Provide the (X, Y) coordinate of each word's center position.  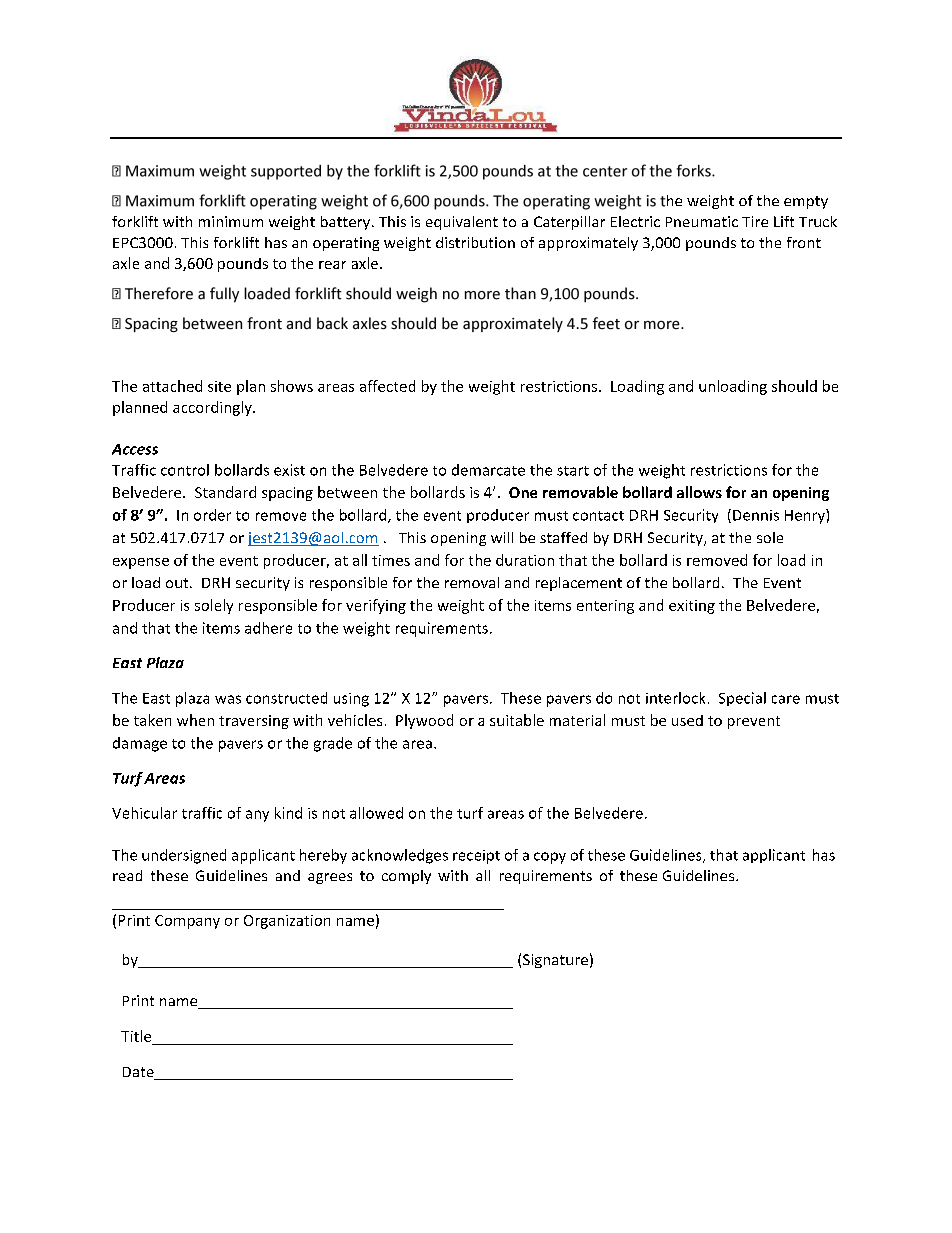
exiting (692, 607)
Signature (555, 961)
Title (136, 1036)
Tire (755, 221)
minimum (231, 221)
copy (550, 858)
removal (472, 582)
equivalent (462, 223)
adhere (268, 628)
